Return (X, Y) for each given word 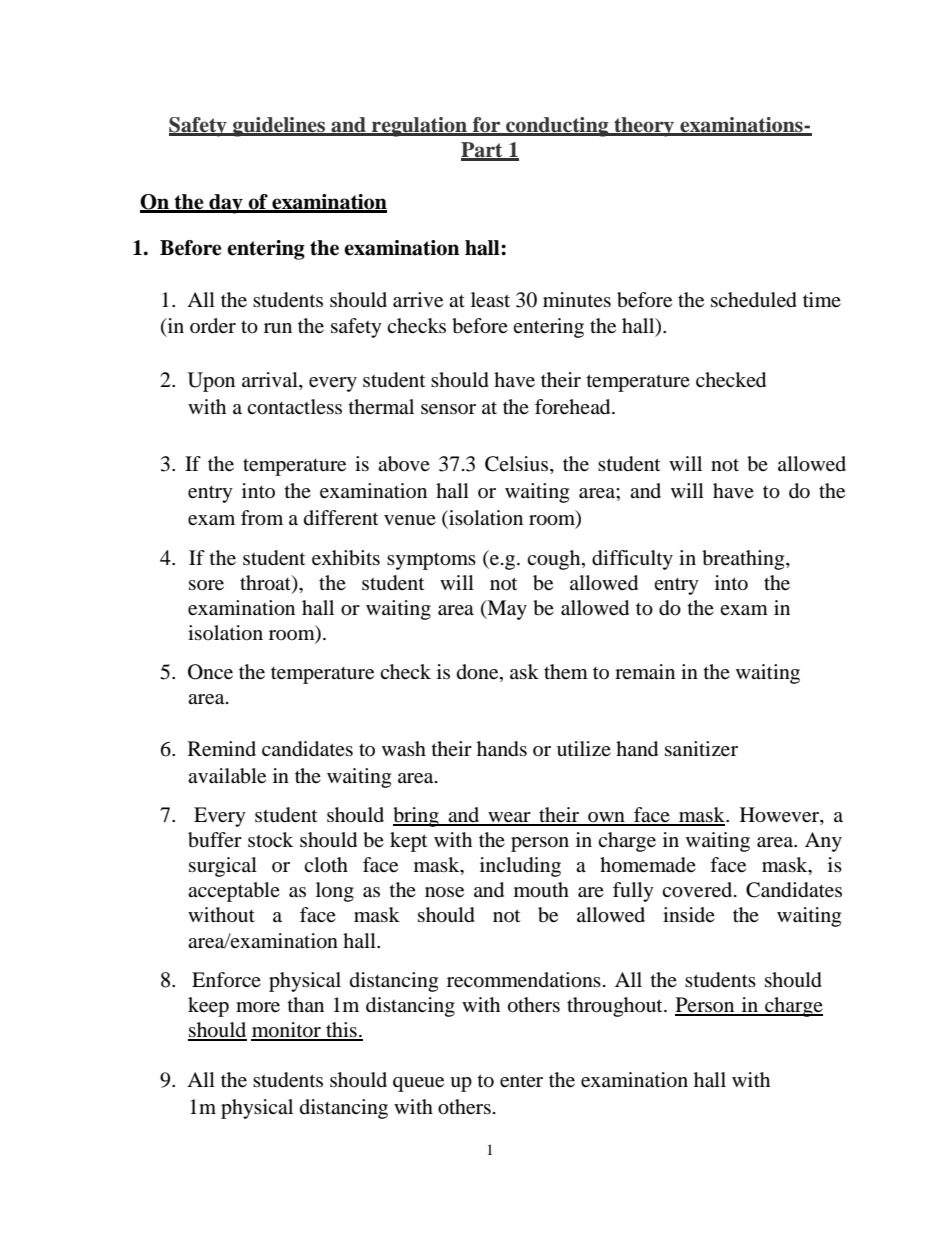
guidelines (279, 127)
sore (206, 585)
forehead (574, 407)
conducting (557, 127)
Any (823, 842)
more (258, 1007)
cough (555, 560)
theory (644, 127)
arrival (271, 381)
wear (509, 818)
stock (270, 840)
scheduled (754, 300)
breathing (744, 560)
